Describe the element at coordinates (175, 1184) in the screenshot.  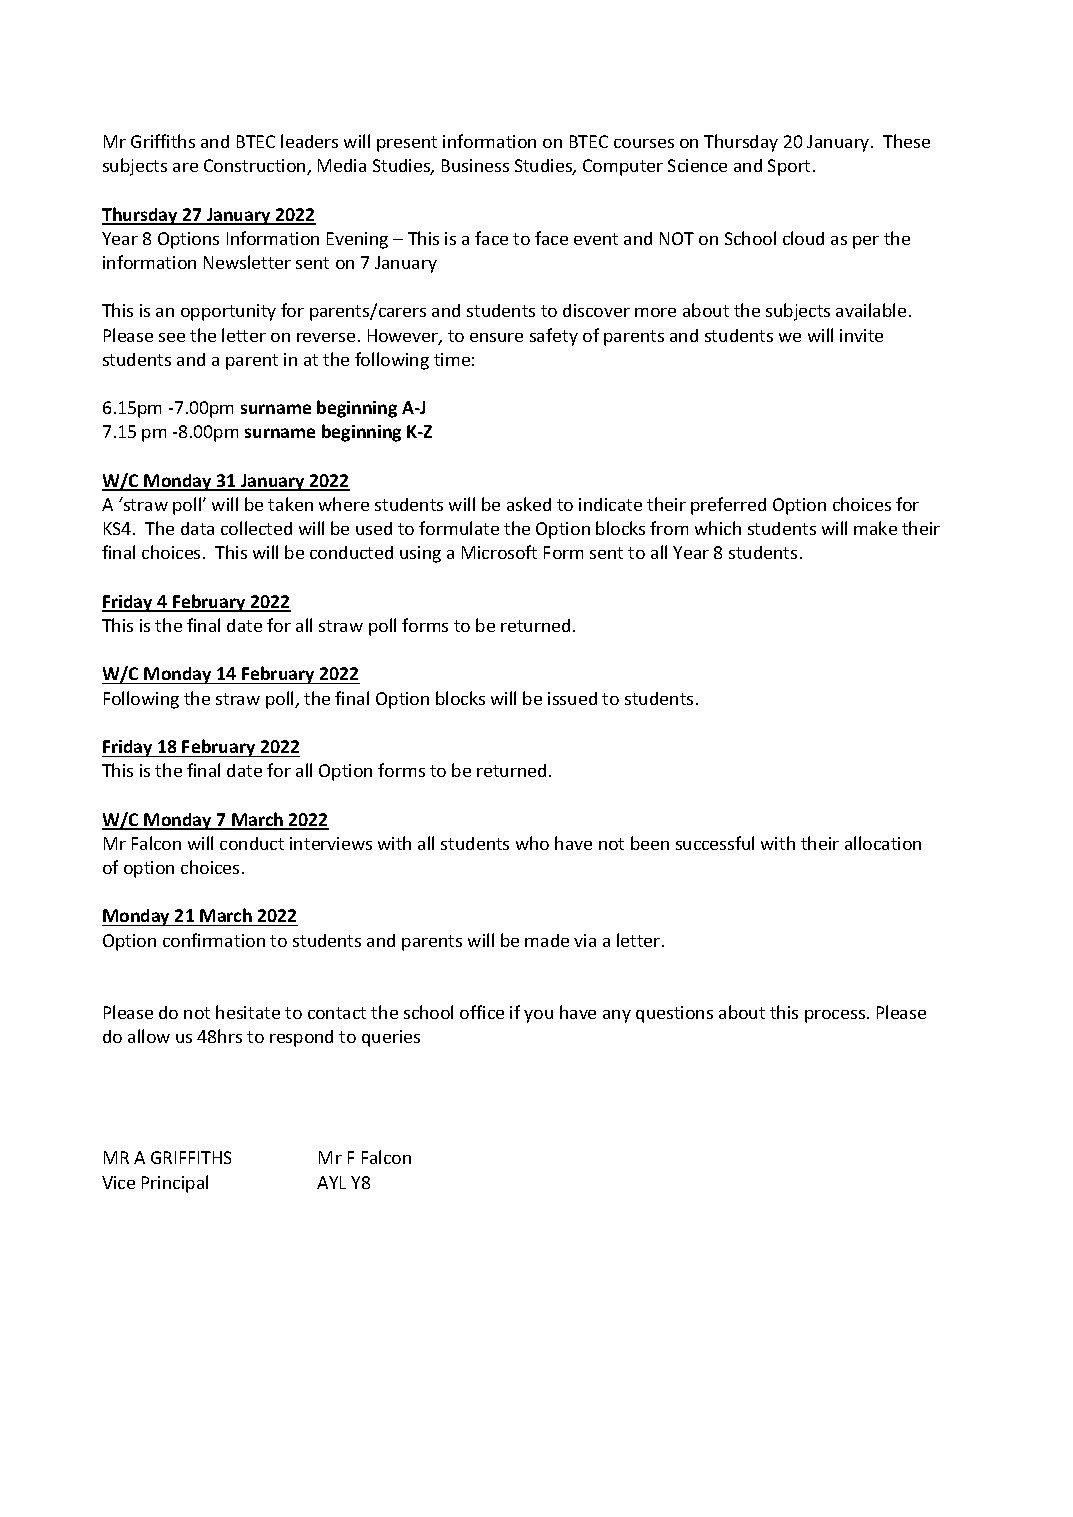
I see `Principal` at that location.
